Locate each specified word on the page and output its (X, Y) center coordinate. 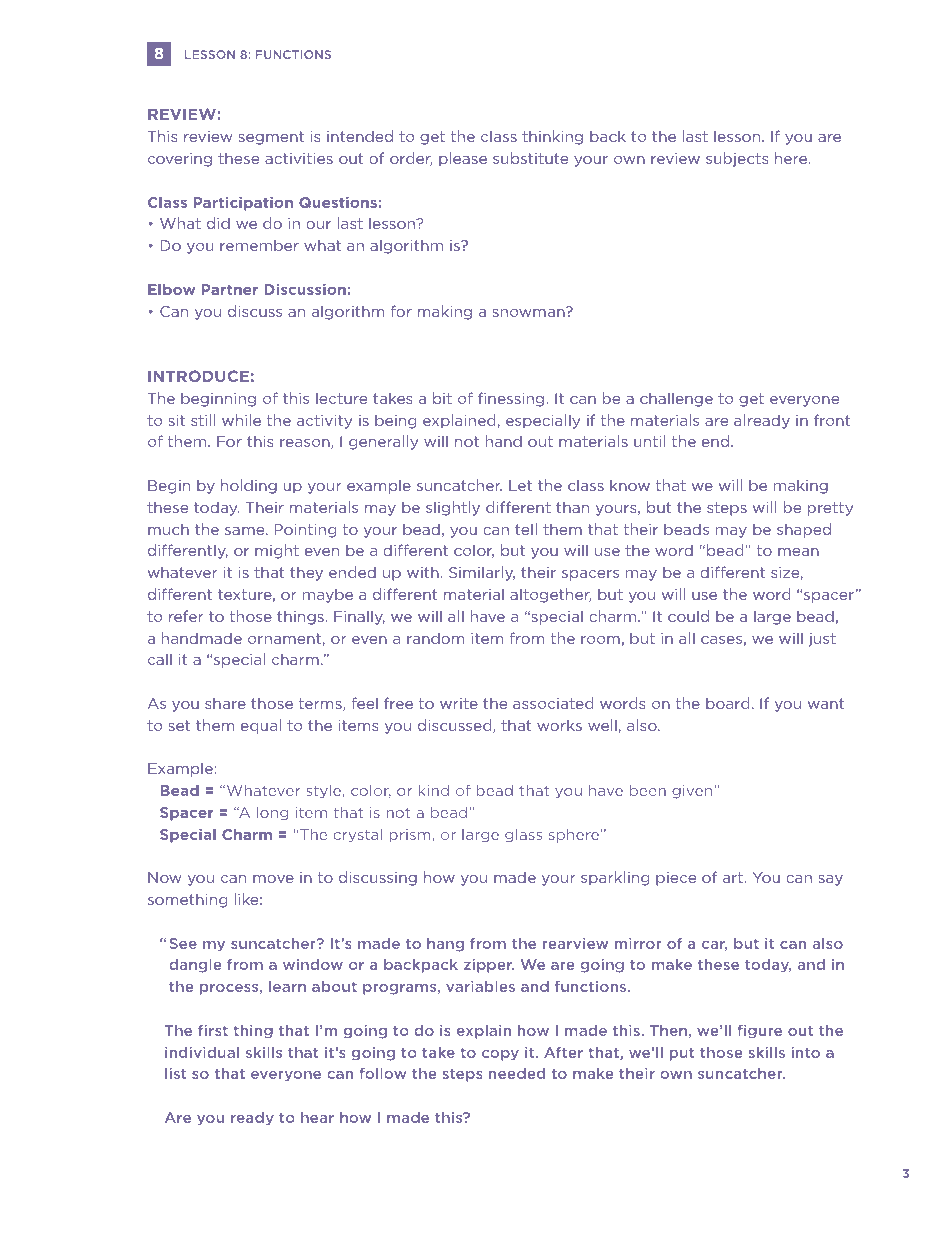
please (463, 159)
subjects (737, 159)
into (806, 1052)
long (272, 814)
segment (271, 138)
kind (433, 790)
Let (520, 485)
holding (249, 486)
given (693, 792)
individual (202, 1052)
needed (517, 1073)
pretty (830, 509)
